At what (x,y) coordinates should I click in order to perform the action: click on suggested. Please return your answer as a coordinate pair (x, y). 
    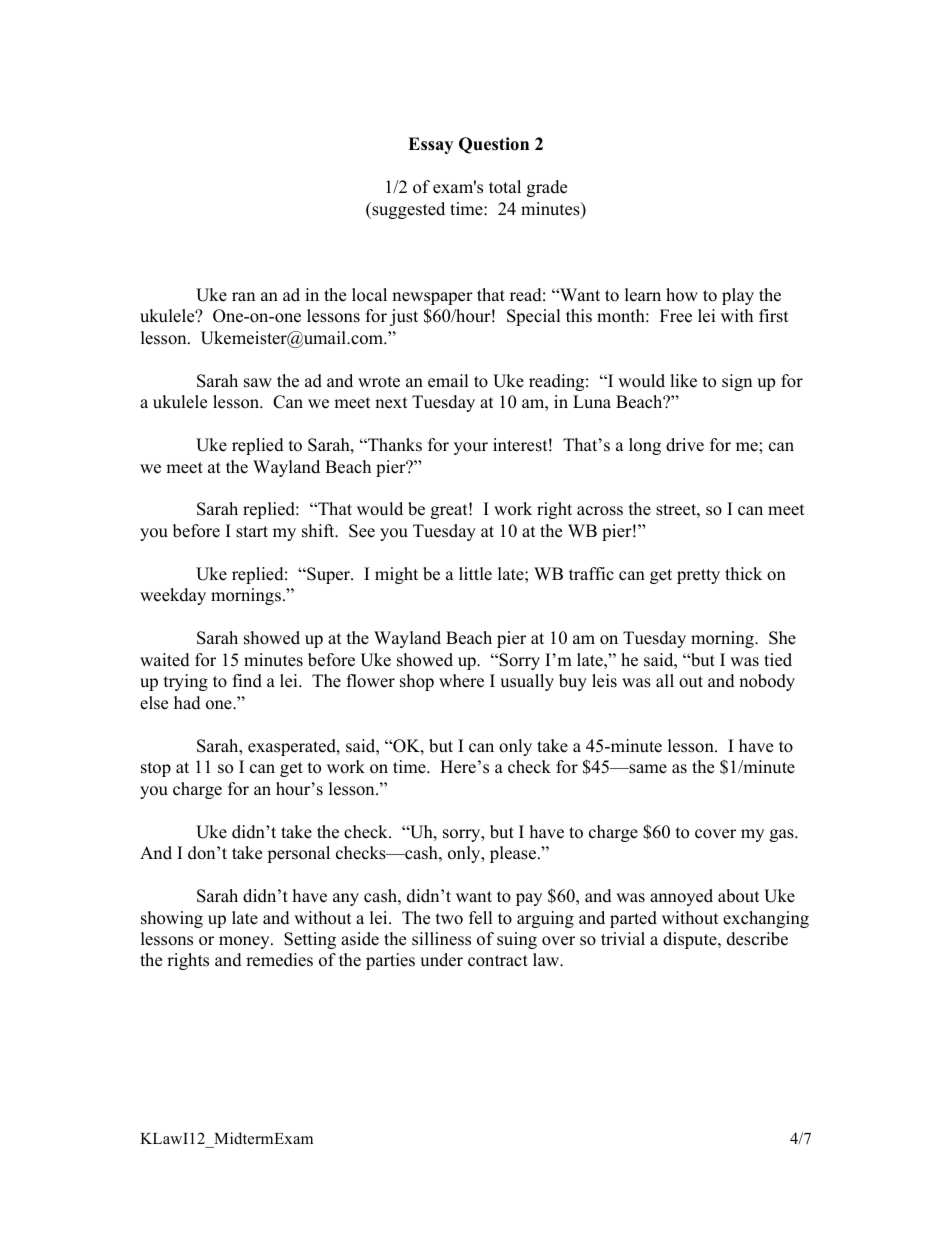
    Looking at the image, I should click on (407, 210).
